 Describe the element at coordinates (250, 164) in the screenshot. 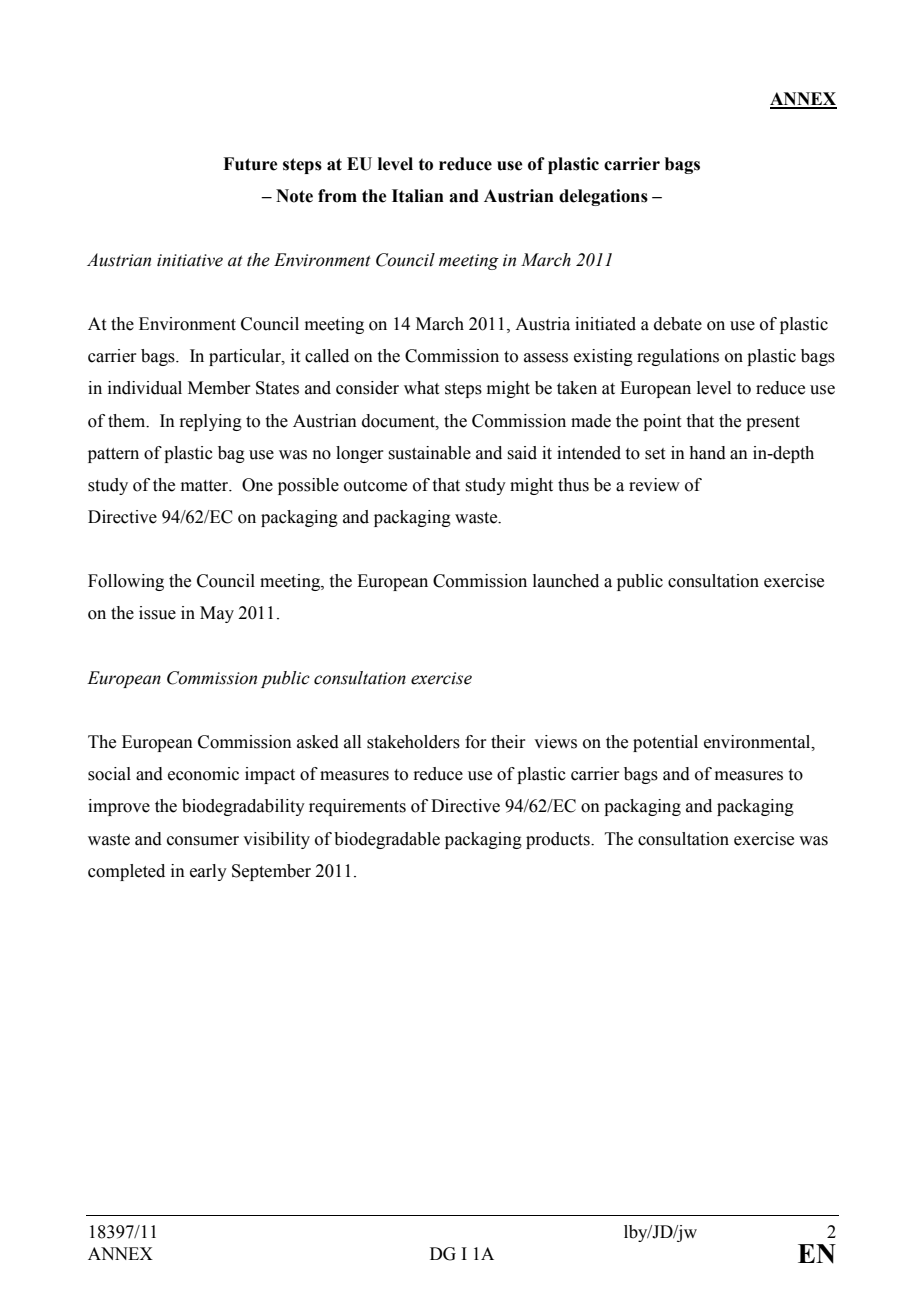

I see `Future` at that location.
